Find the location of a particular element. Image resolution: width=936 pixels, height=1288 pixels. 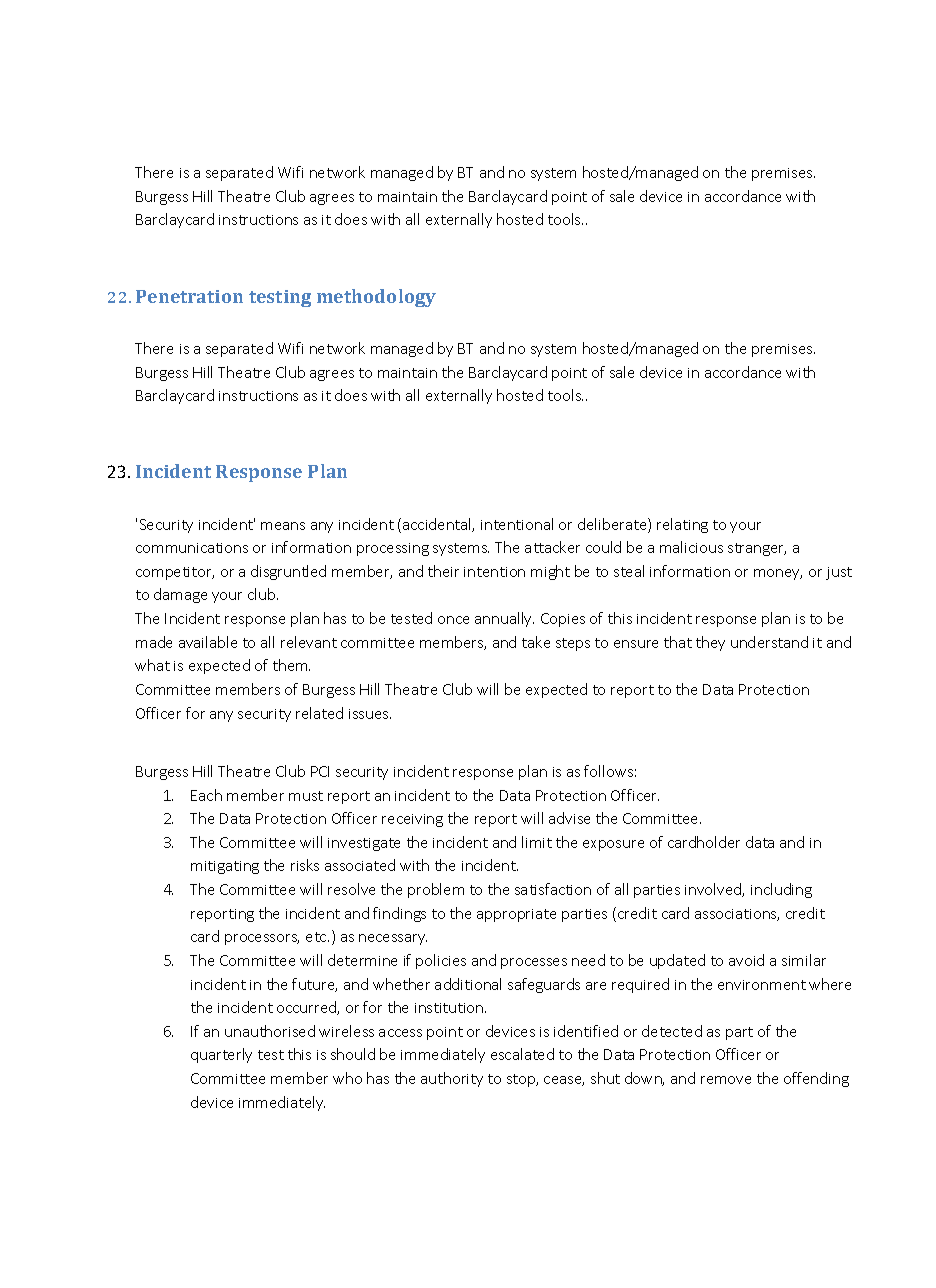

means is located at coordinates (283, 526).
